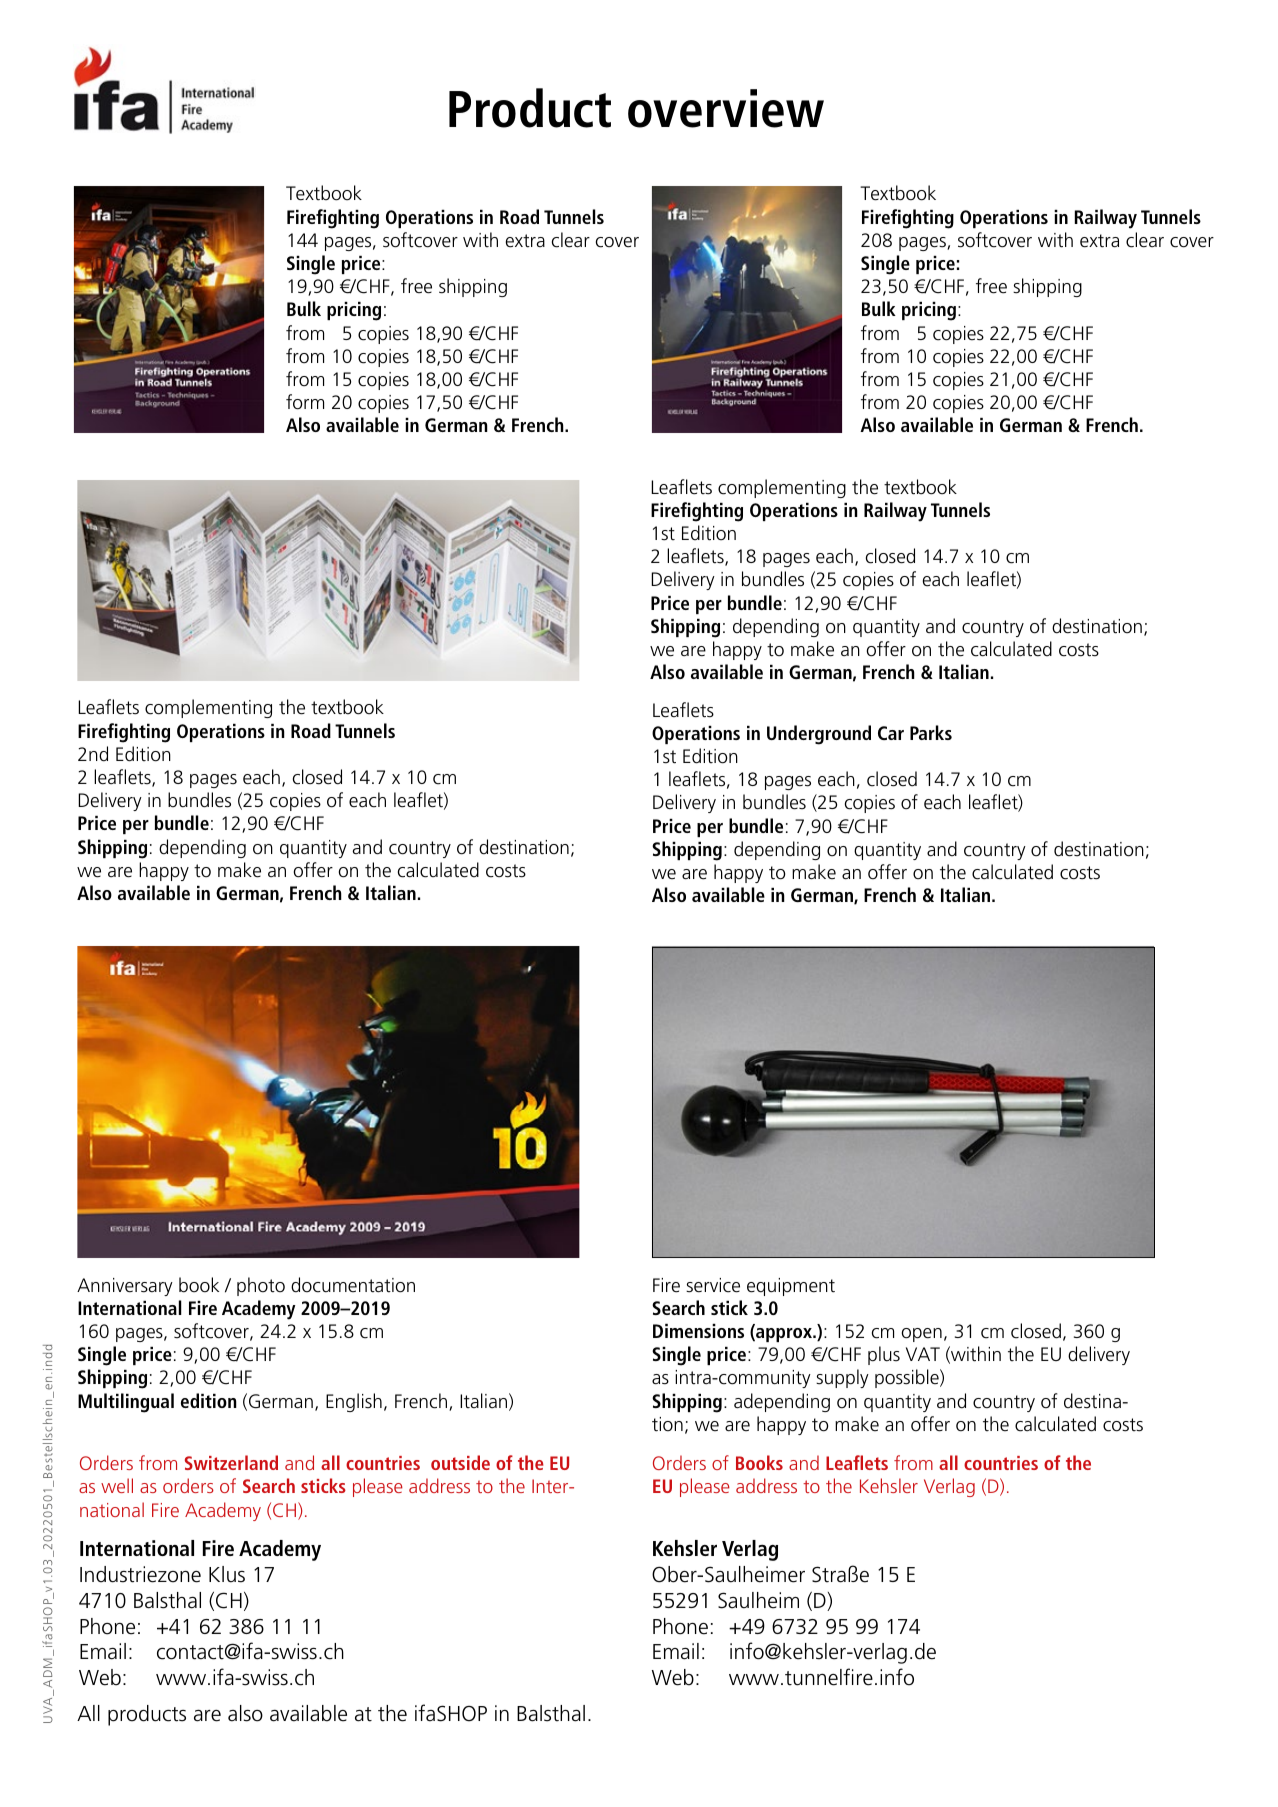 This screenshot has height=1807, width=1278. What do you see at coordinates (931, 732) in the screenshot?
I see `Parks` at bounding box center [931, 732].
